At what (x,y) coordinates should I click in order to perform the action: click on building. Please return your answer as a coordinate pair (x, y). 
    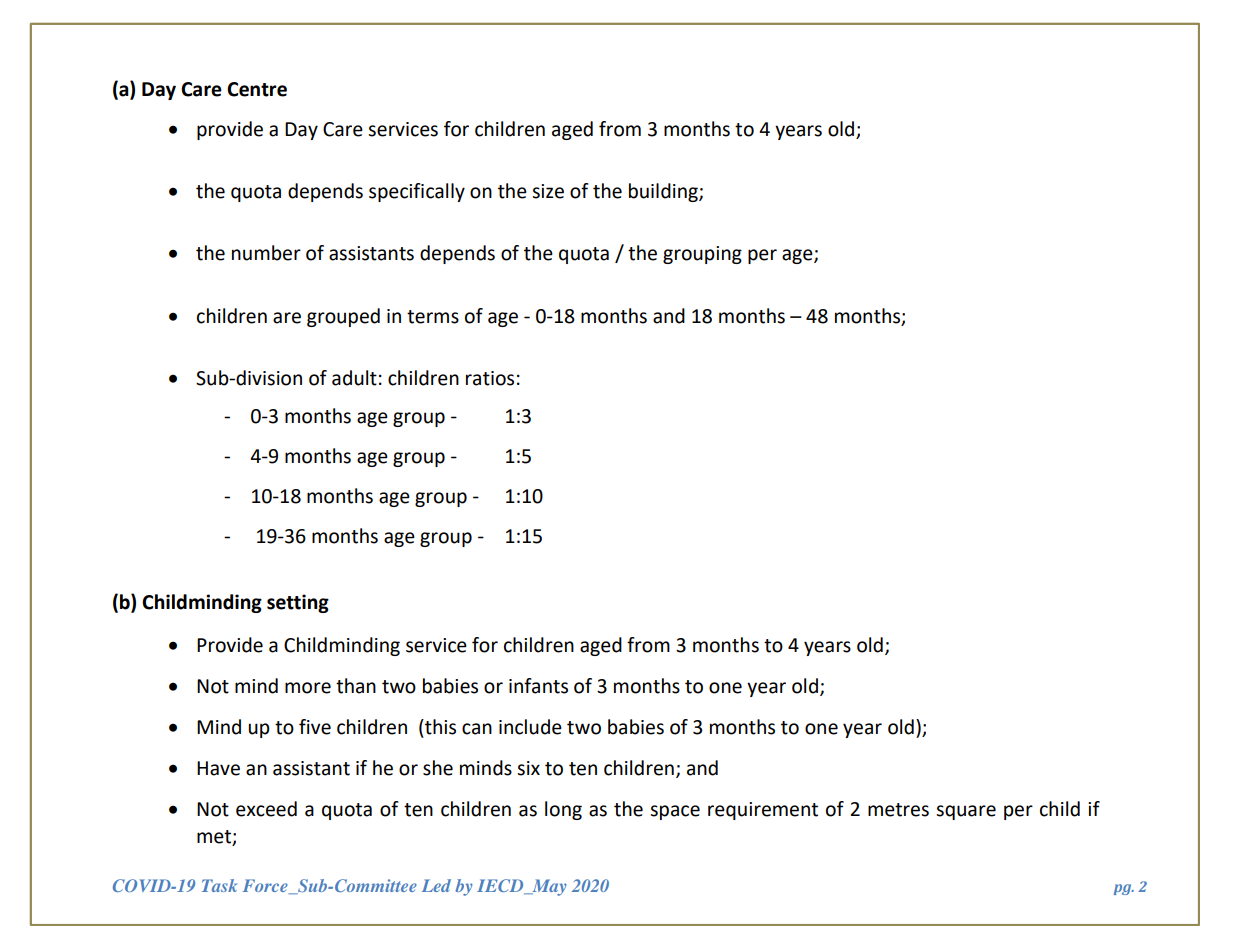
    Looking at the image, I should click on (664, 192).
